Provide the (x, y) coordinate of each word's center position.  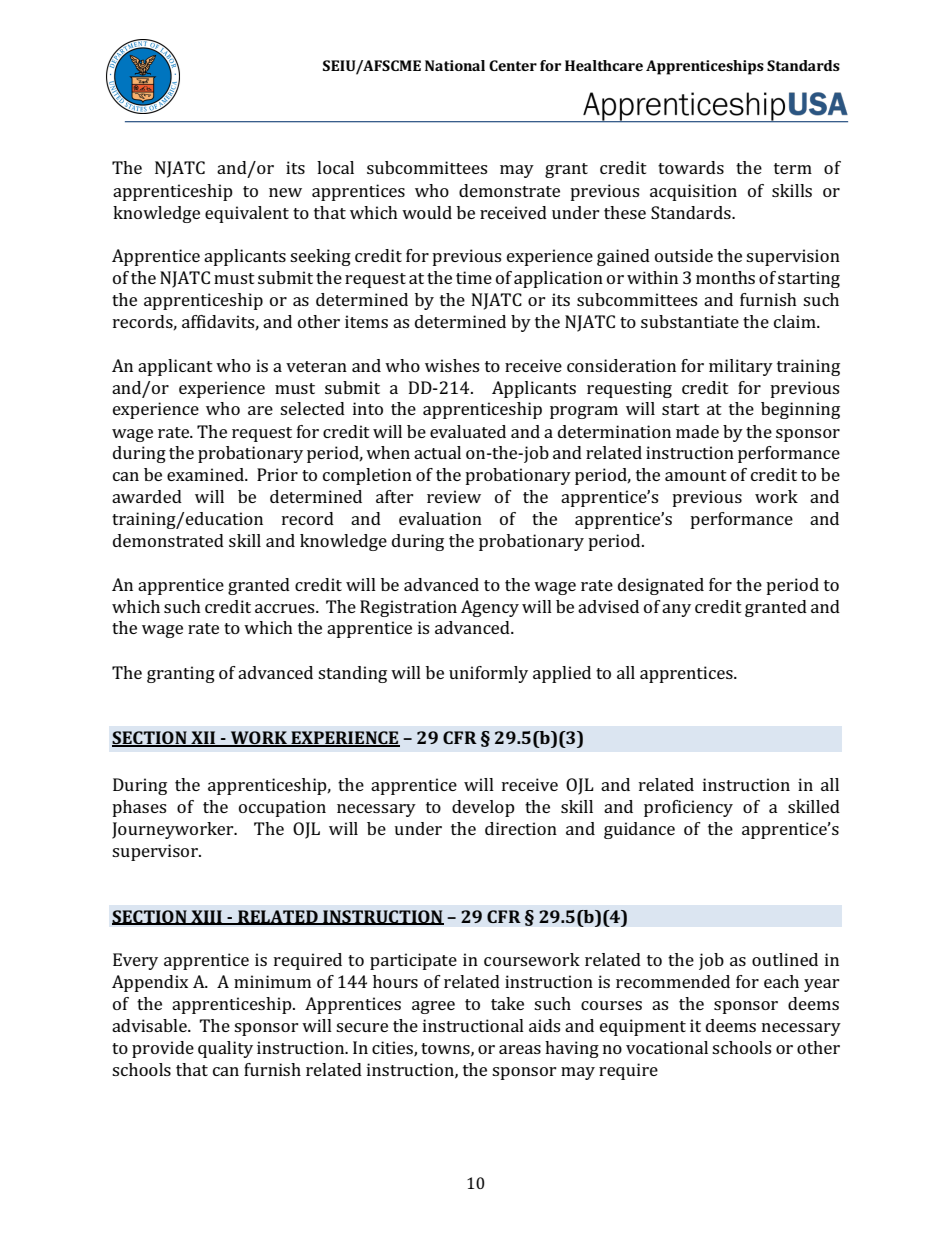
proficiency (688, 808)
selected (312, 408)
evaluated (468, 431)
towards (691, 167)
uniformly (488, 674)
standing (352, 674)
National (455, 65)
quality (225, 1049)
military (741, 367)
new (285, 192)
